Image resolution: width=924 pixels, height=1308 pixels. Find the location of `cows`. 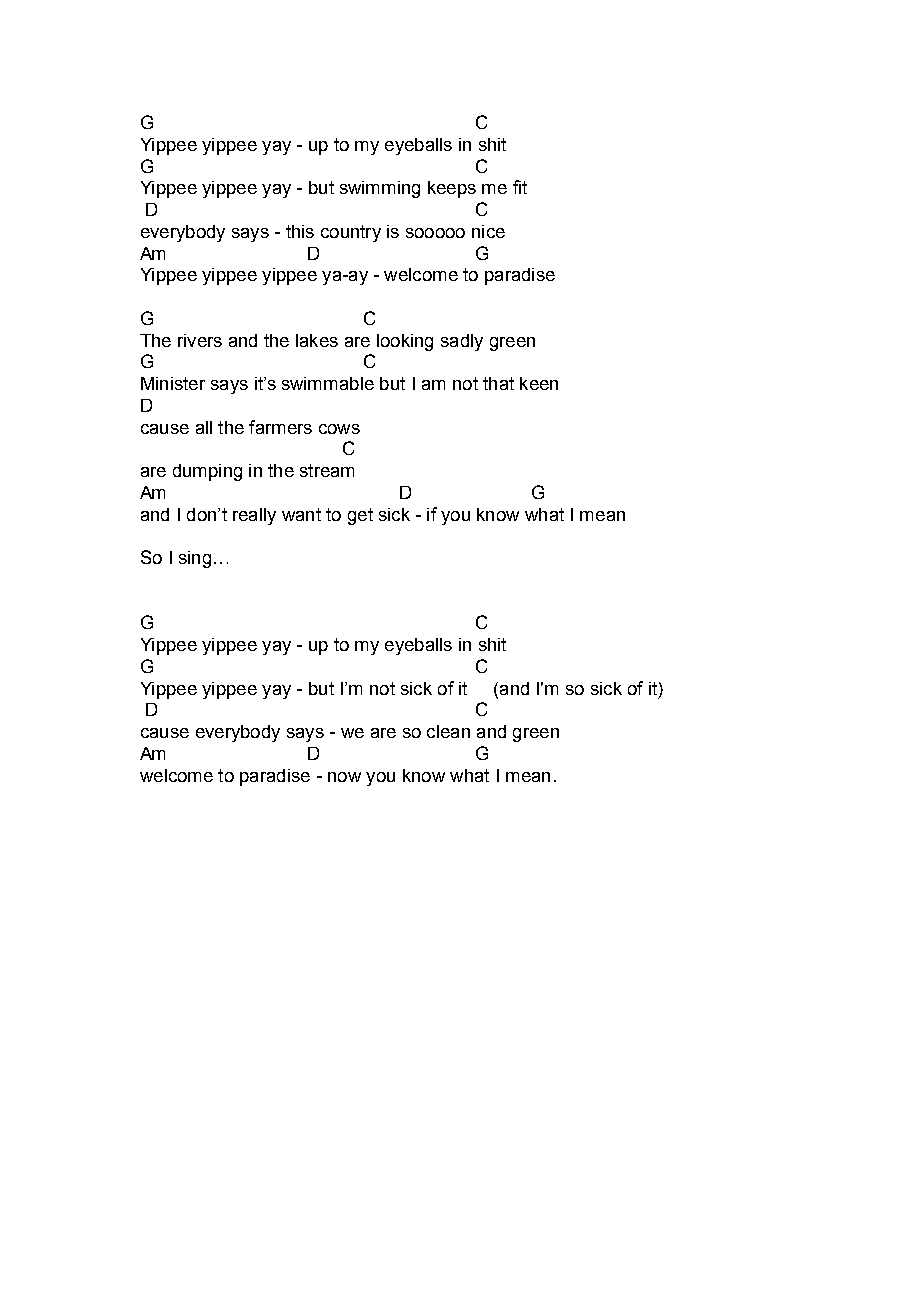

cows is located at coordinates (339, 429).
